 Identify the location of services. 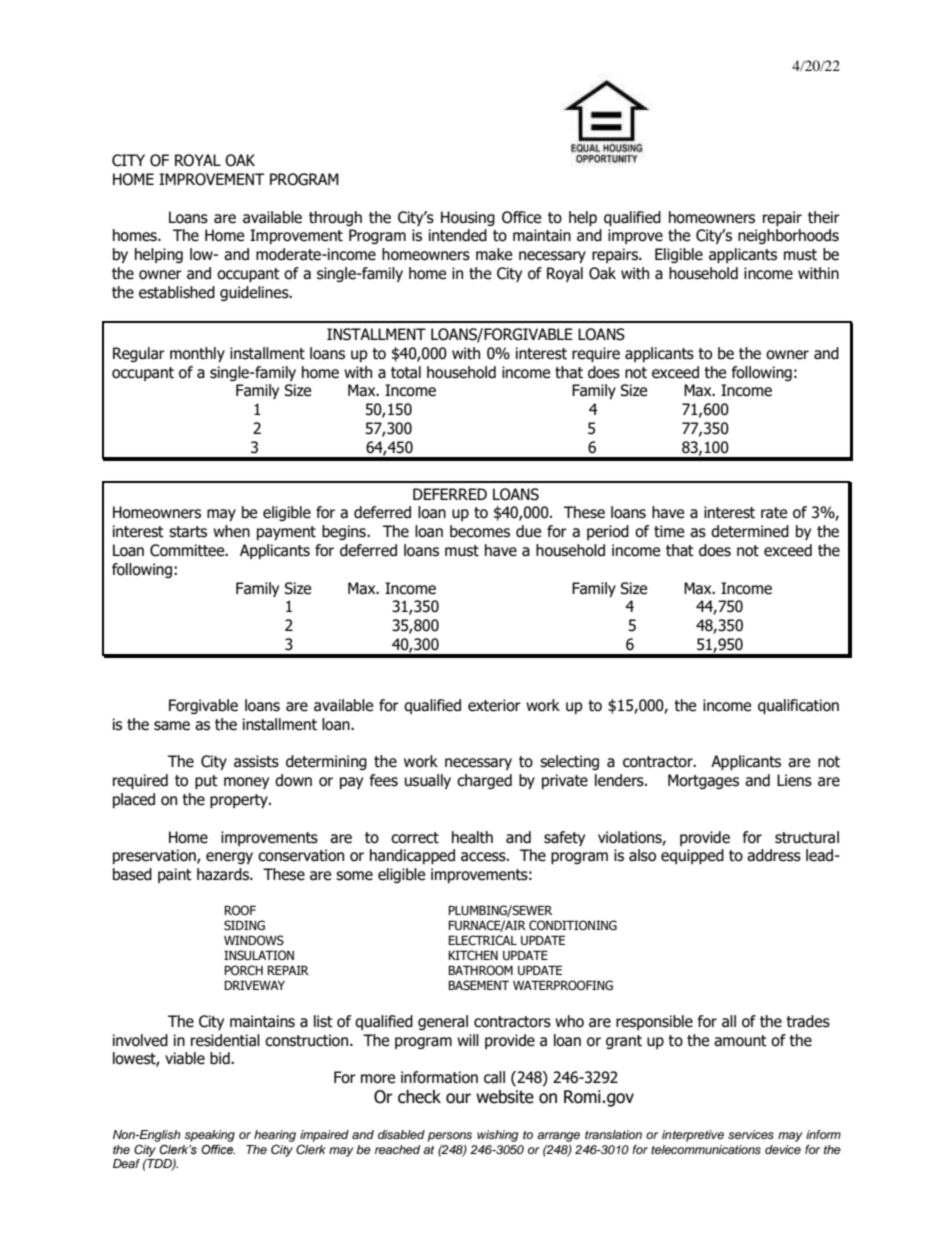
(751, 1134).
